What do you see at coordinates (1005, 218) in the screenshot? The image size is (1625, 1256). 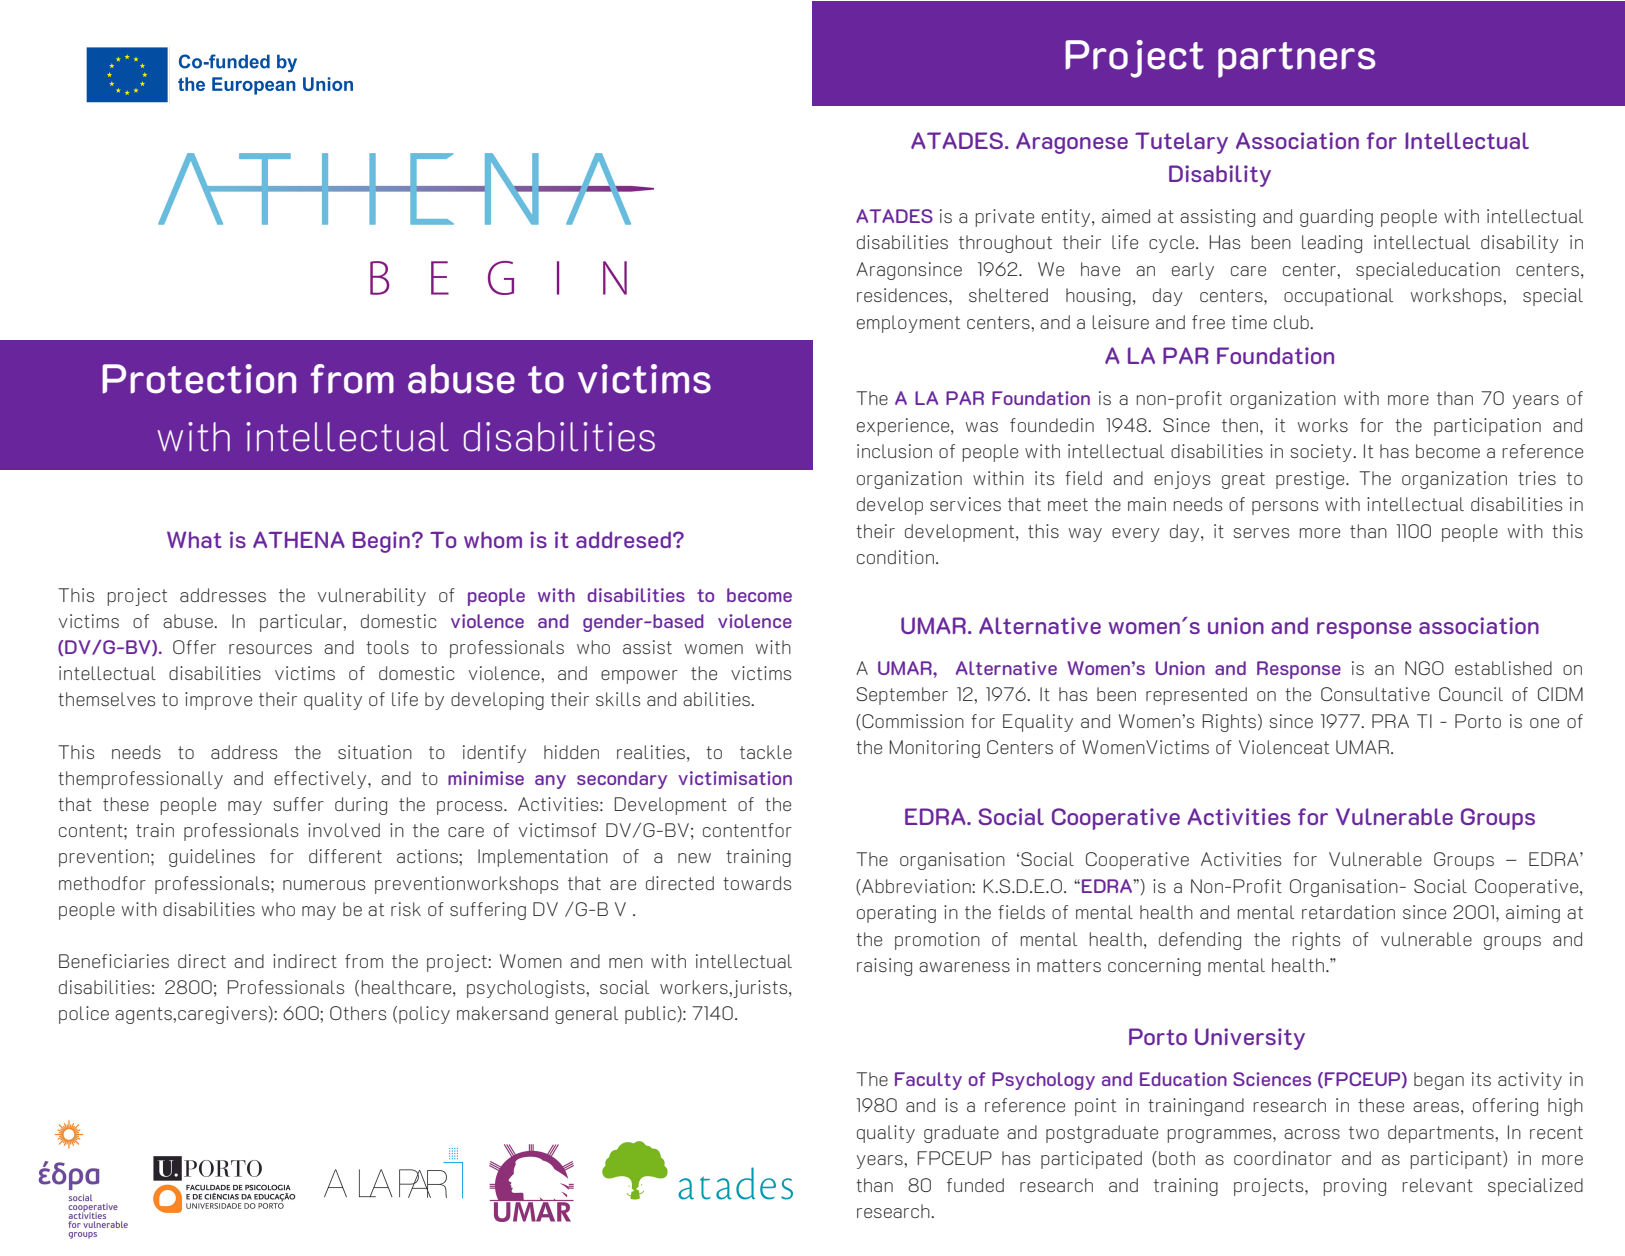 I see `private` at bounding box center [1005, 218].
